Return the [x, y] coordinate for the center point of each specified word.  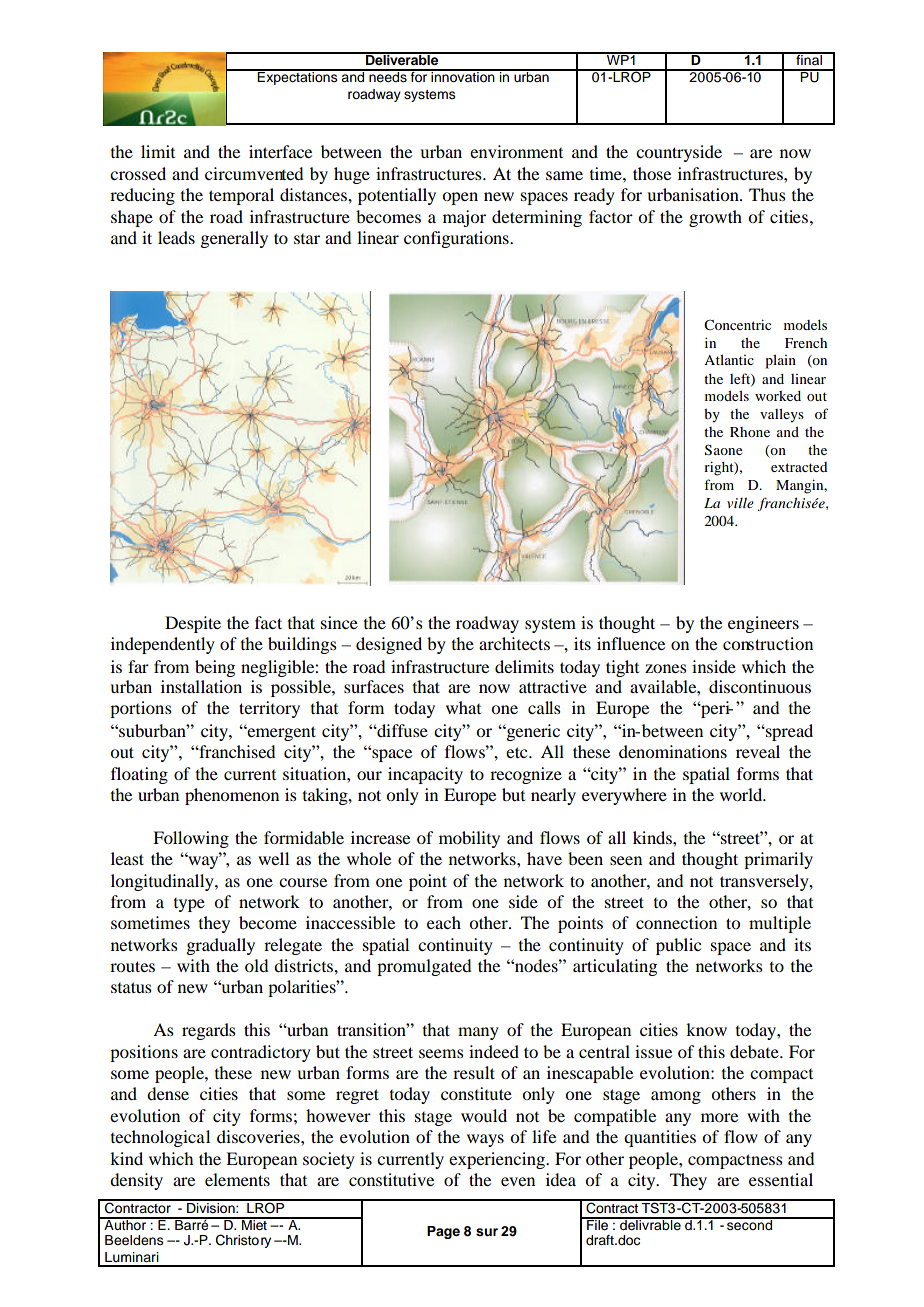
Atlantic [729, 359]
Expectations [298, 77]
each [444, 922]
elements [237, 1179]
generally [234, 239]
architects [514, 643]
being [215, 668]
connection [676, 922]
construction [768, 643]
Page [443, 1232]
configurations [457, 239]
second [750, 1224]
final [809, 58]
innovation [463, 76]
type [189, 905]
